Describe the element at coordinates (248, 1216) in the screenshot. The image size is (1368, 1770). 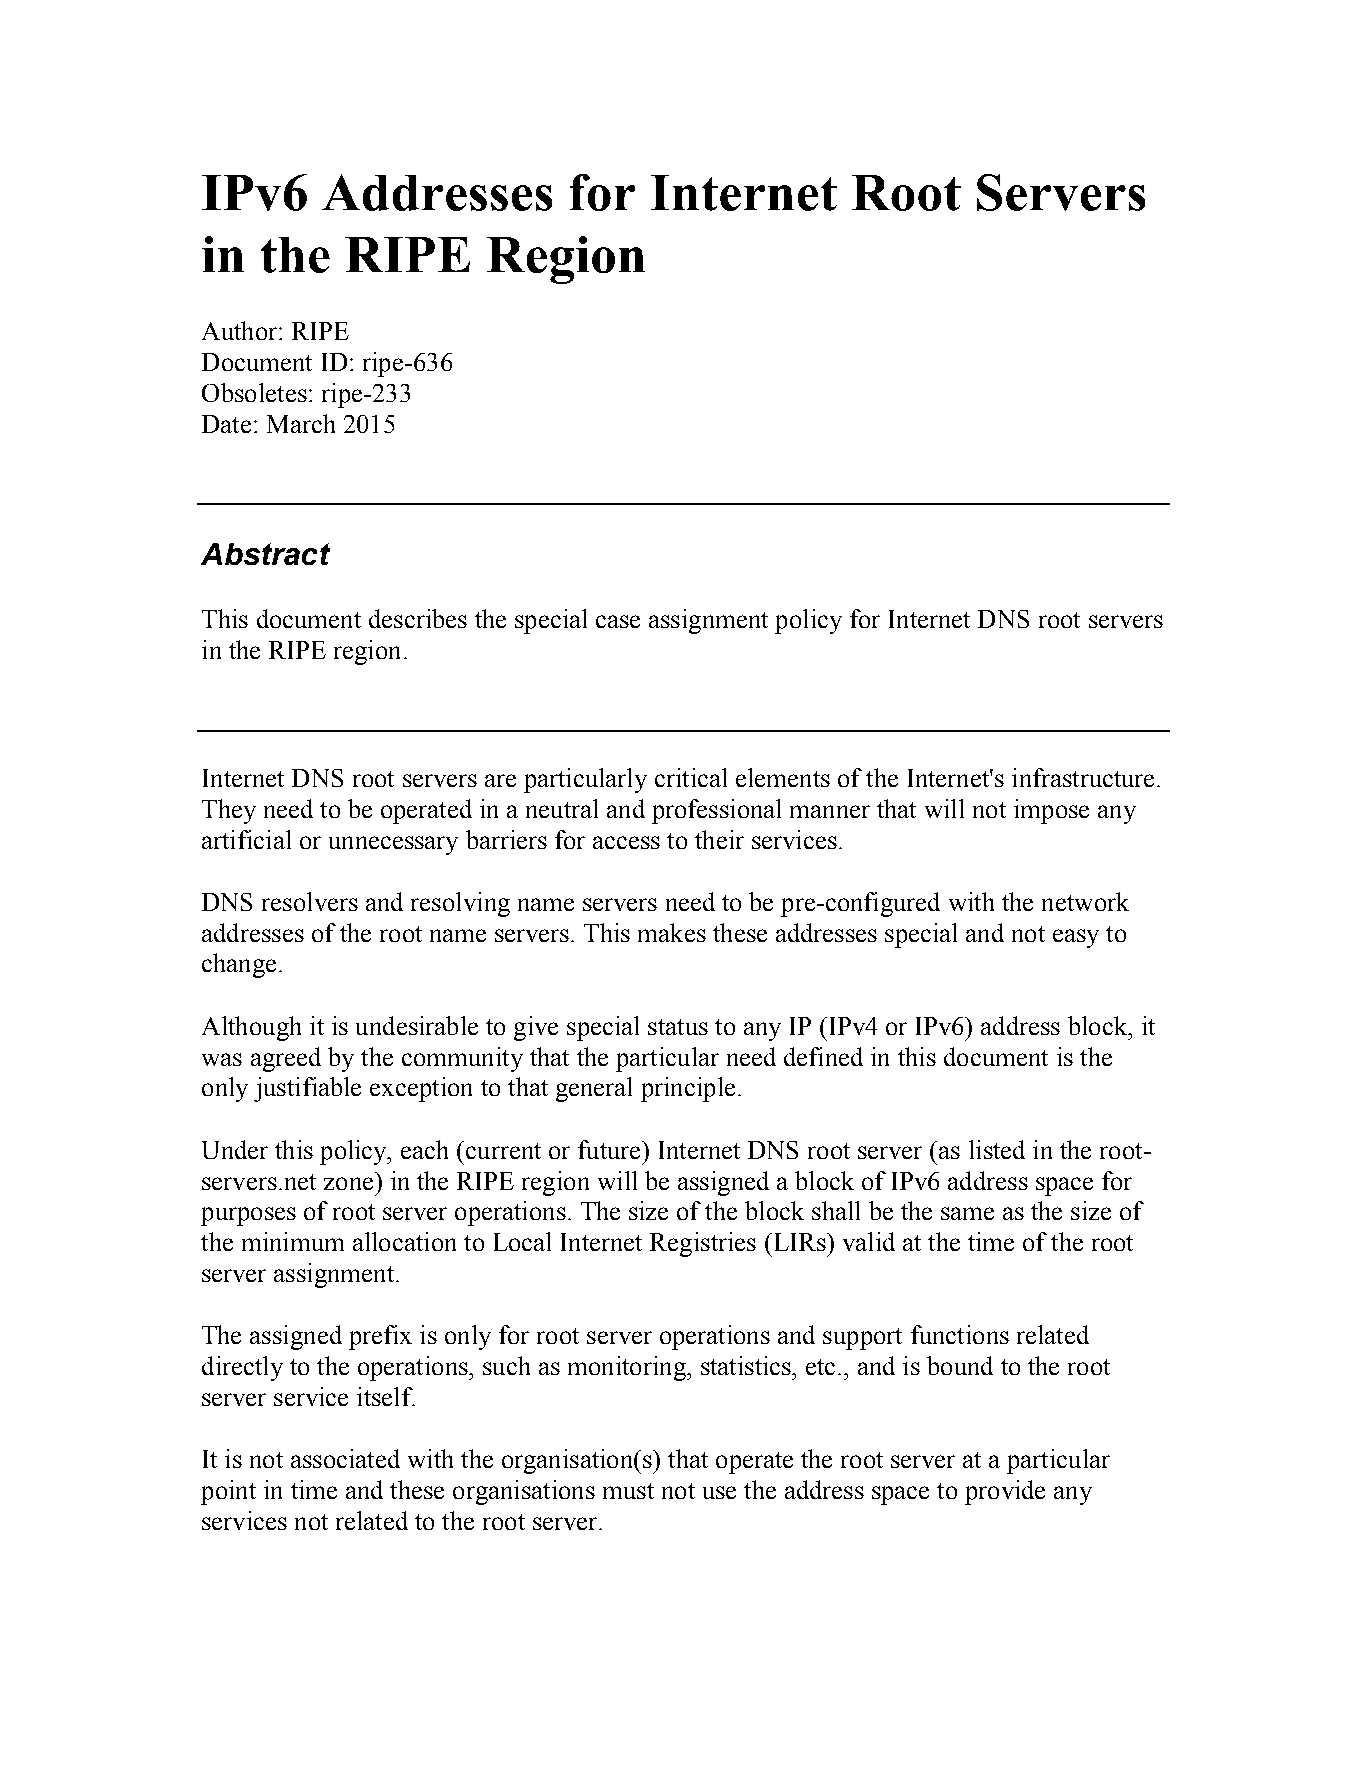
I see `purposes` at that location.
